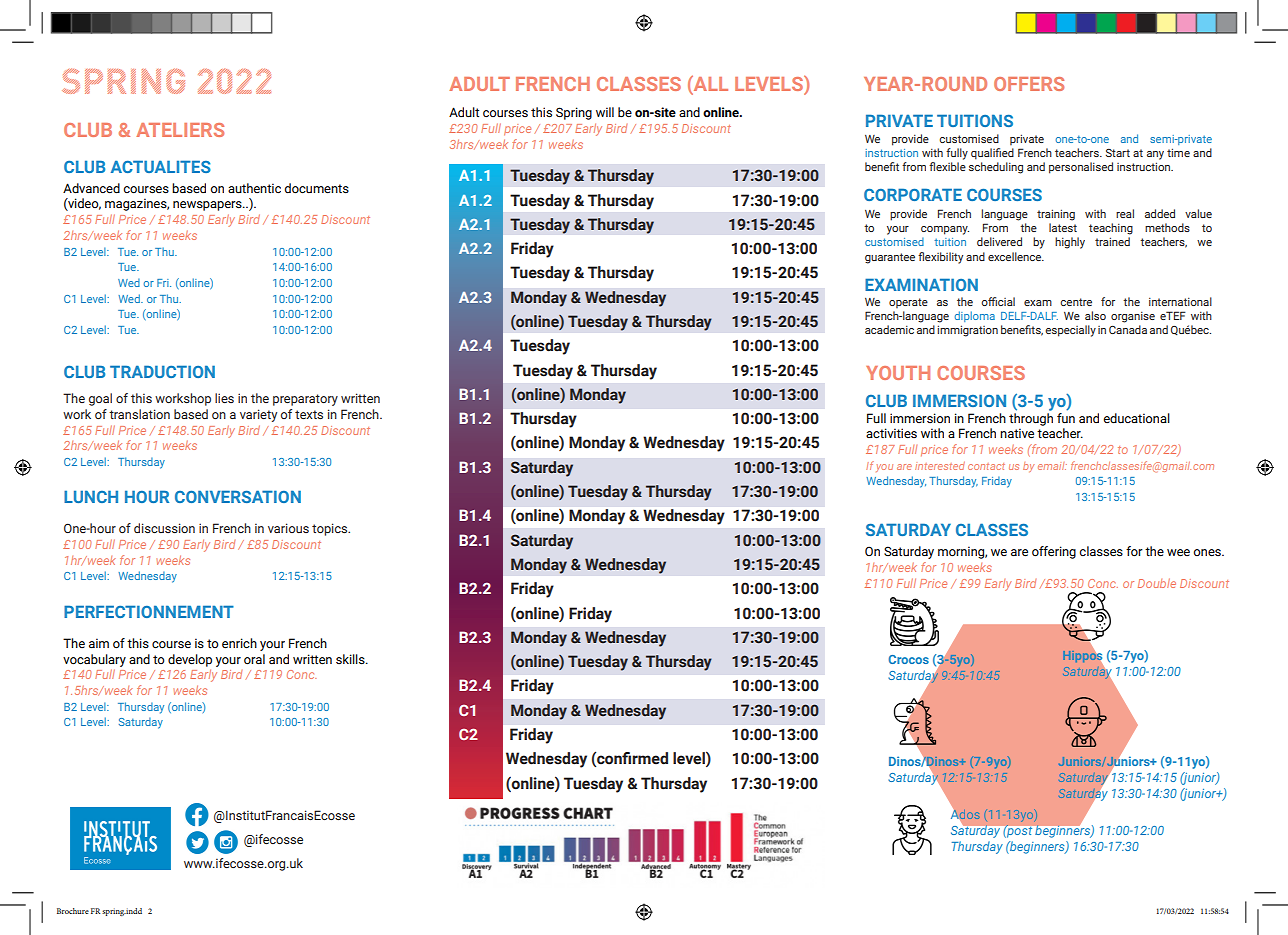 This screenshot has height=935, width=1288. Describe the element at coordinates (605, 112) in the screenshot. I see `will` at that location.
